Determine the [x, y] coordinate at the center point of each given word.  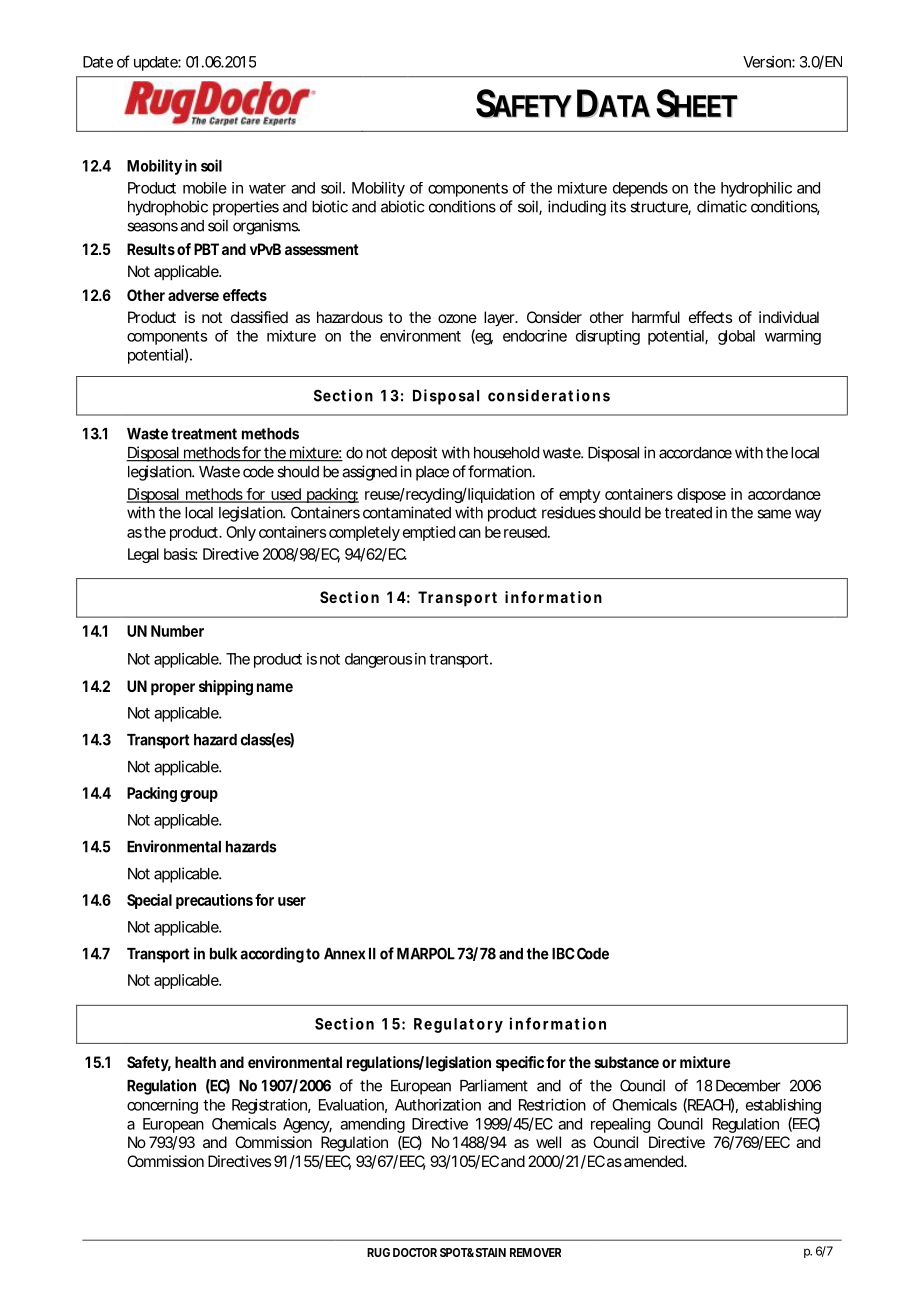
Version [769, 62]
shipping [226, 688]
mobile [205, 188]
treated [688, 513]
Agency [307, 1125]
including [577, 208]
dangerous [378, 660]
